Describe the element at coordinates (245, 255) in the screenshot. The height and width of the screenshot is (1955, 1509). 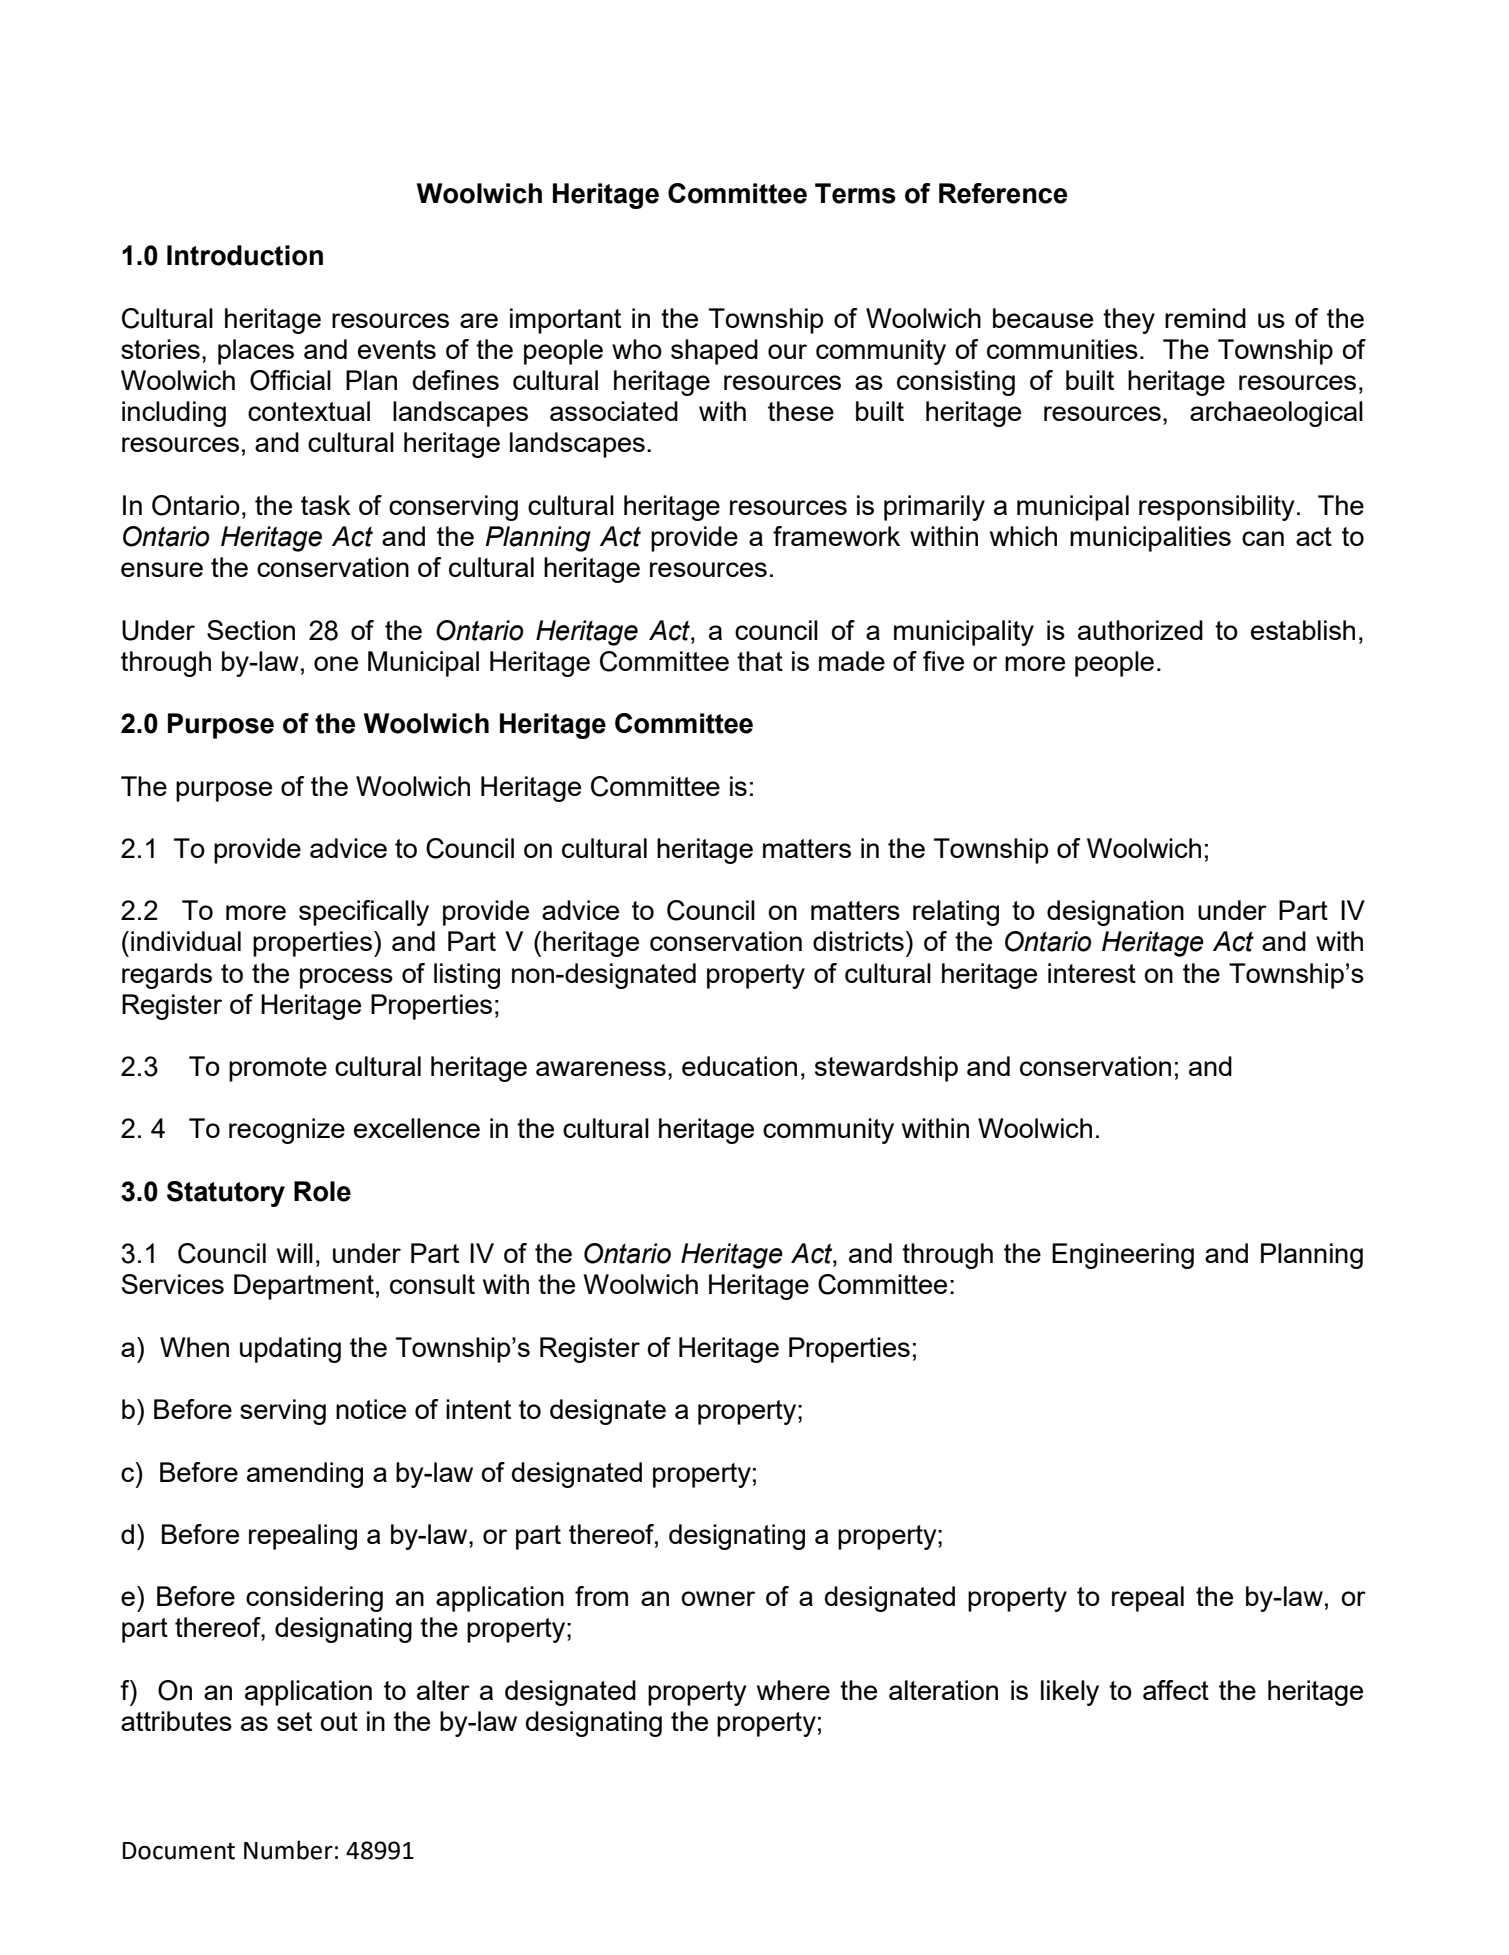
I see `Introduction` at that location.
